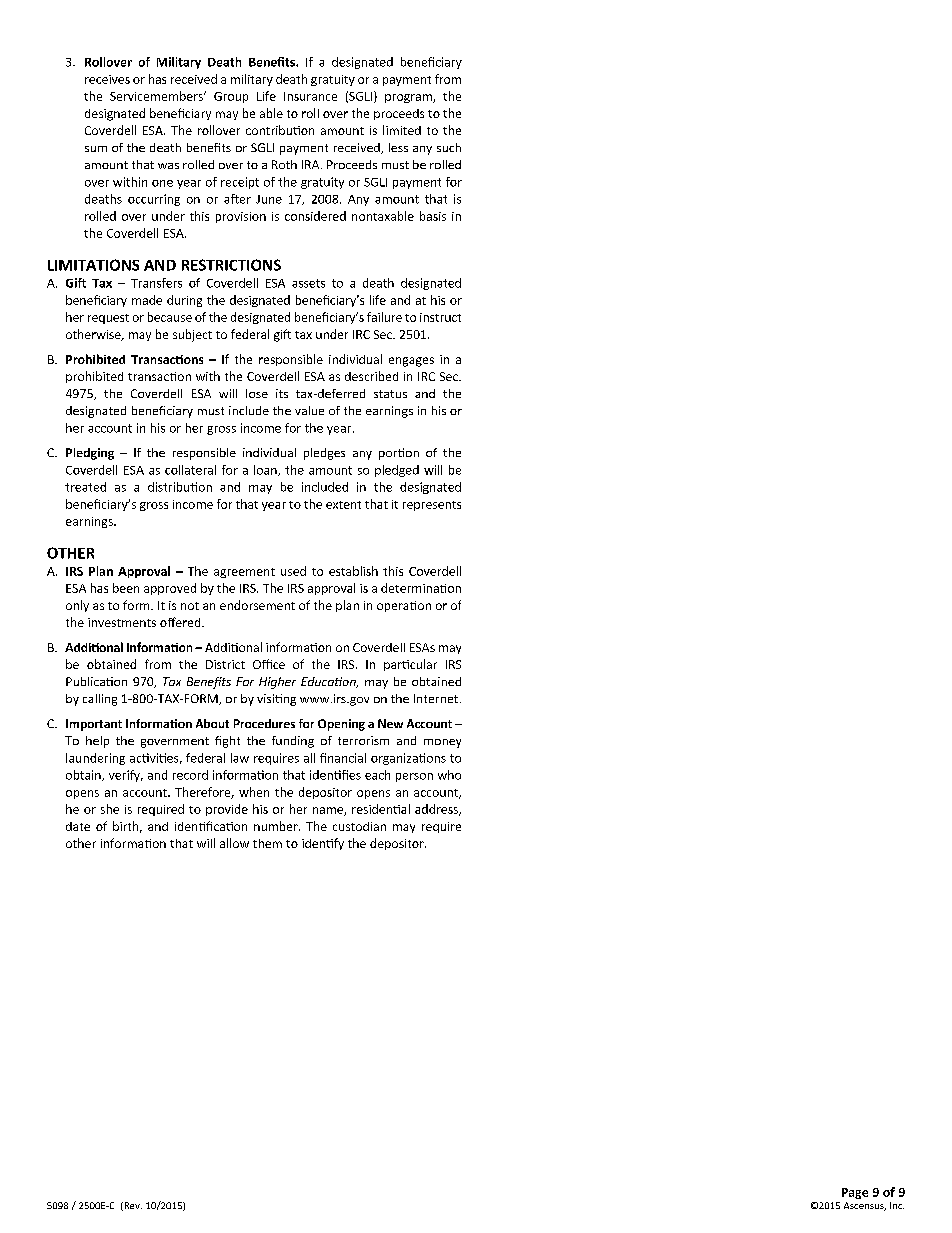 Image resolution: width=952 pixels, height=1233 pixels. What do you see at coordinates (437, 810) in the page?
I see `address` at bounding box center [437, 810].
